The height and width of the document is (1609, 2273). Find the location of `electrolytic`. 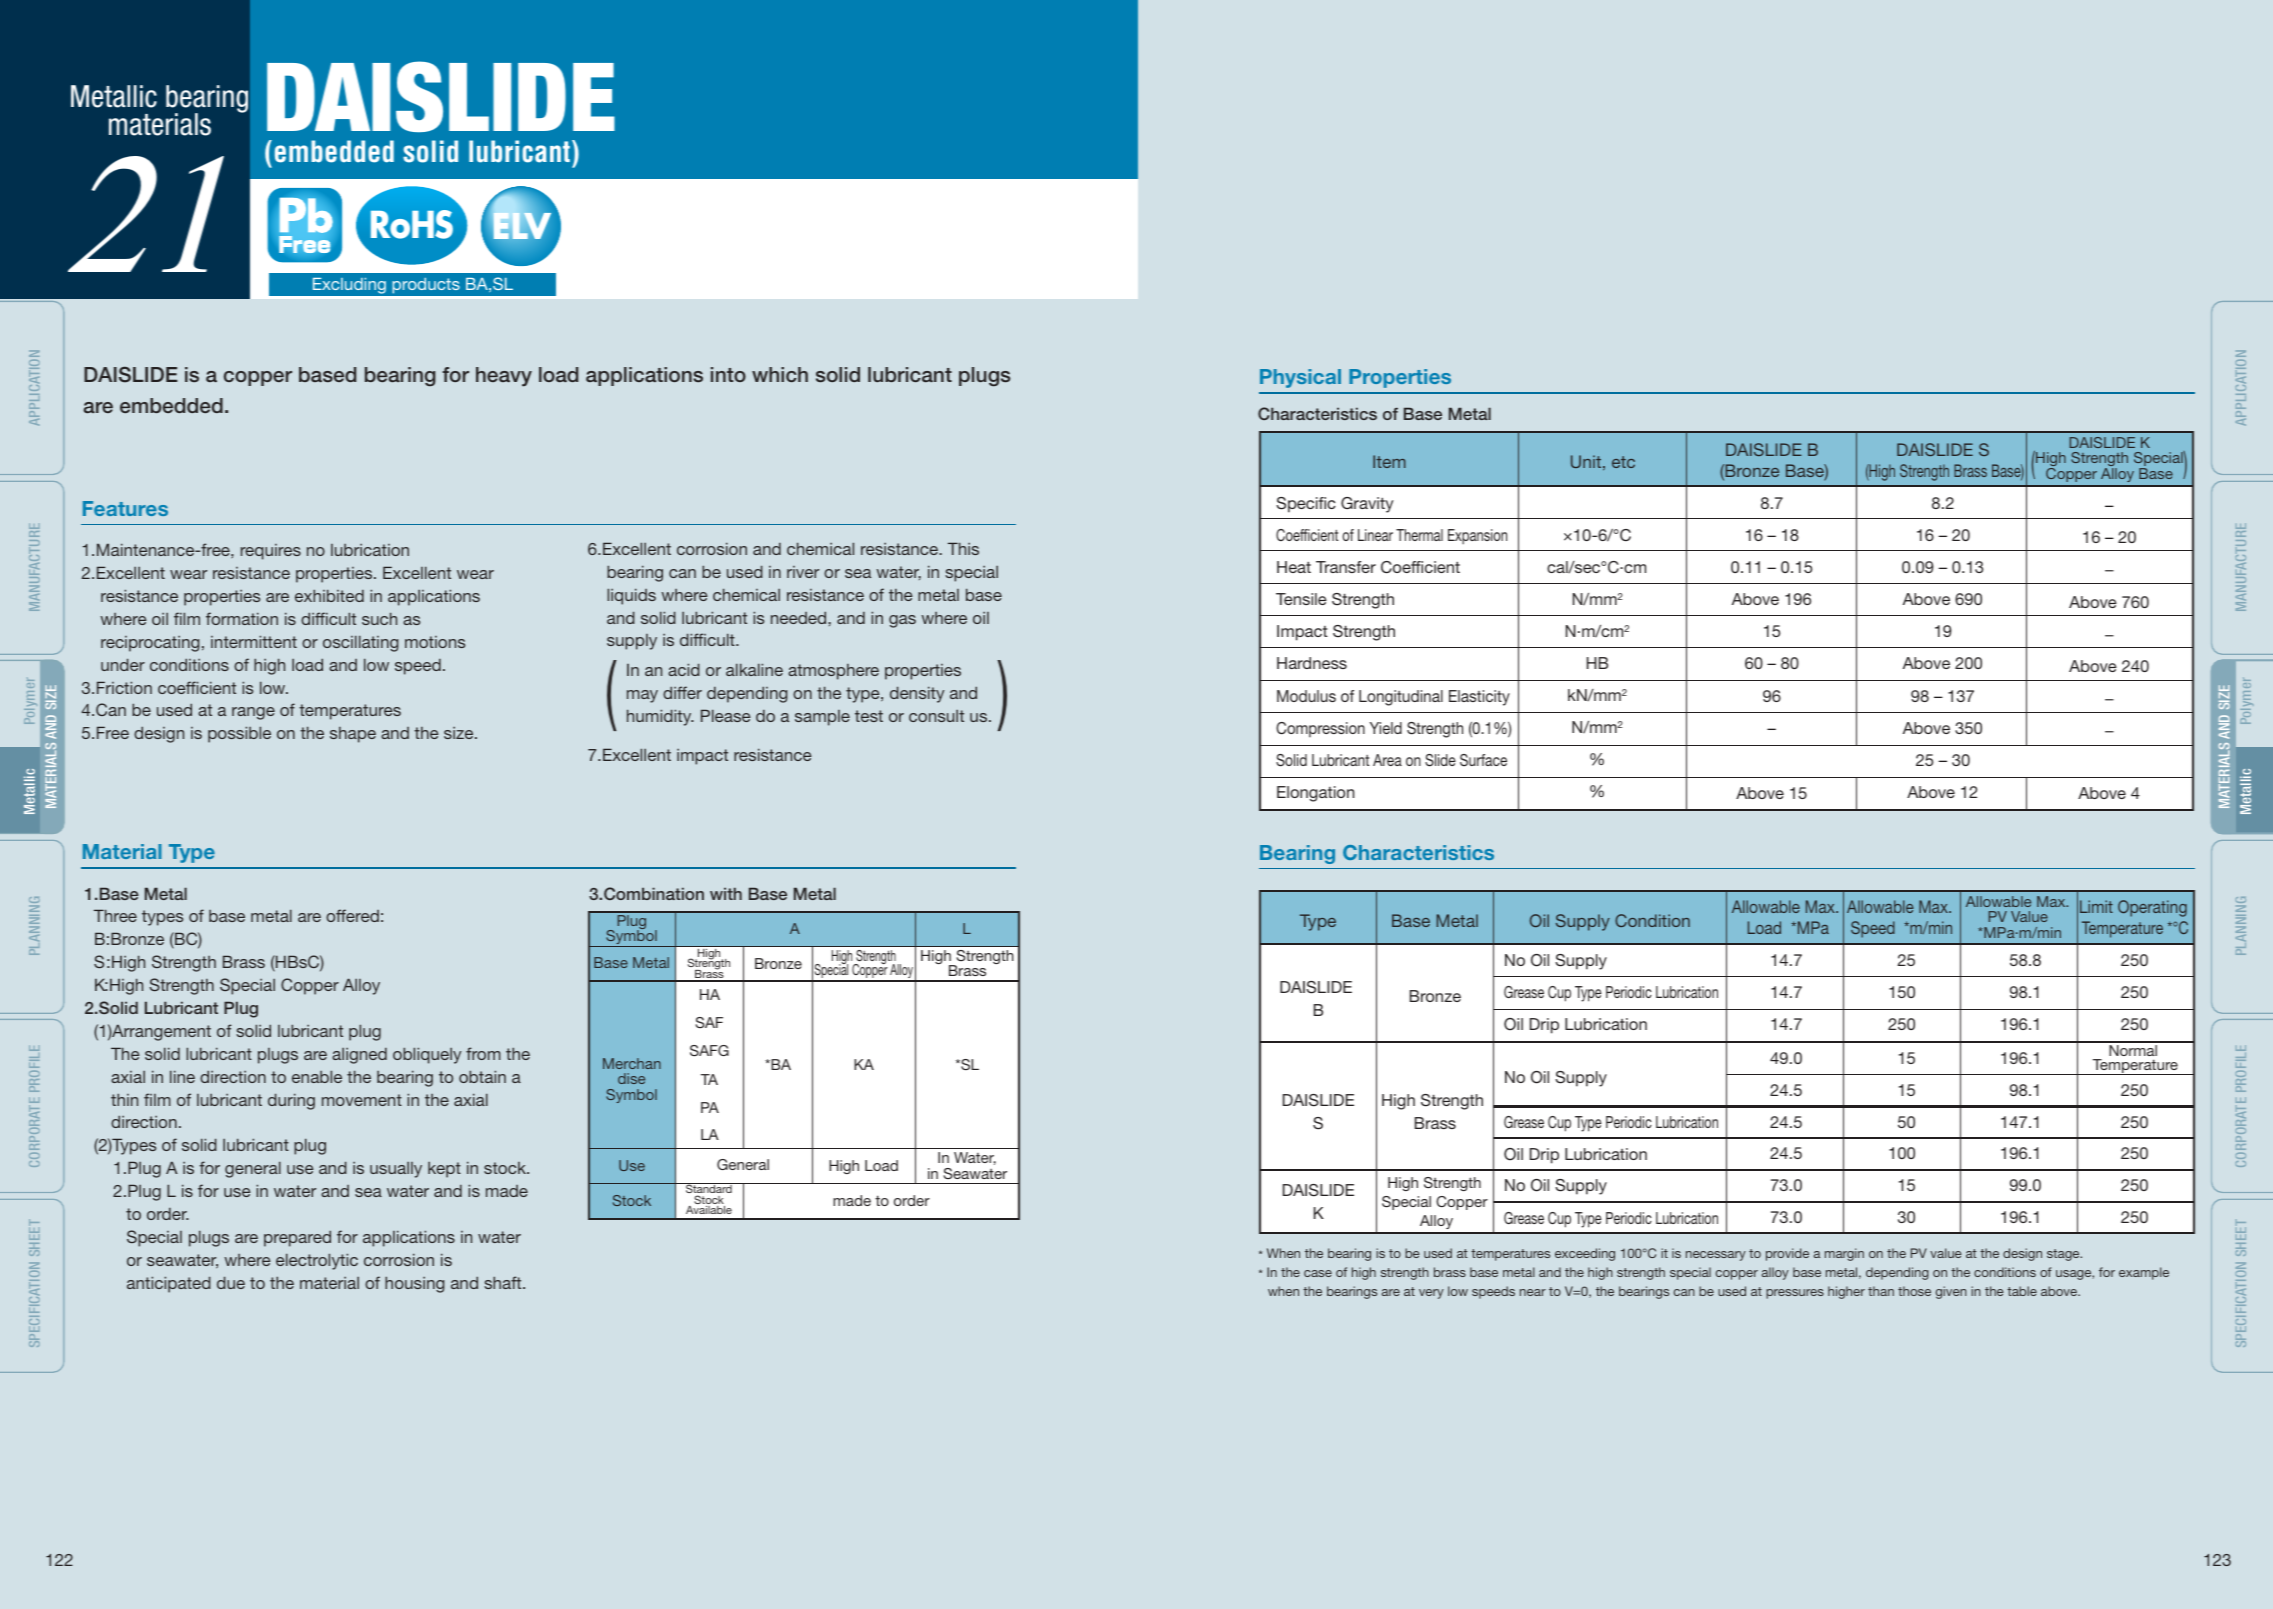

electrolytic is located at coordinates (317, 1261).
